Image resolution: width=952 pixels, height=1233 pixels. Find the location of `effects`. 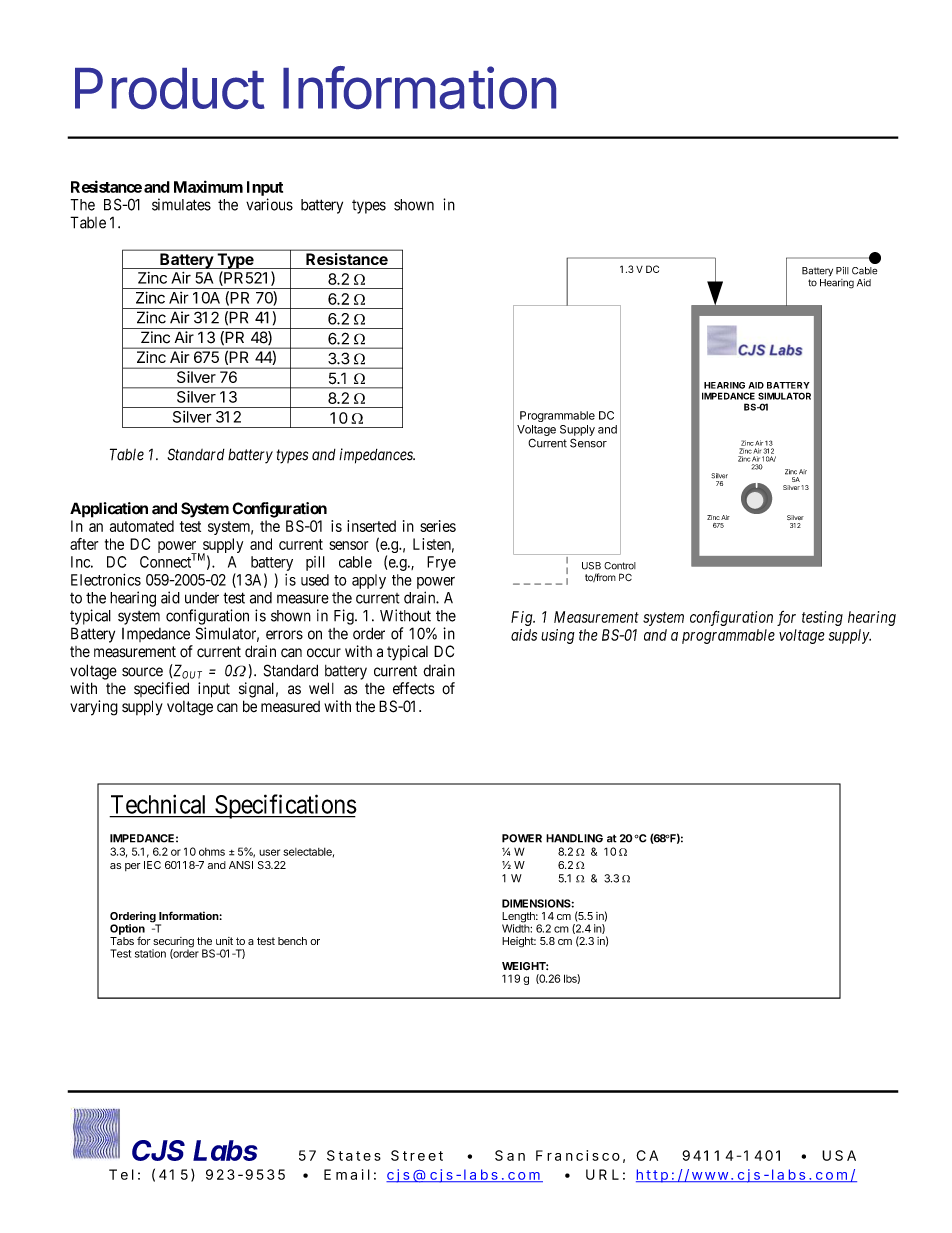

effects is located at coordinates (414, 688).
